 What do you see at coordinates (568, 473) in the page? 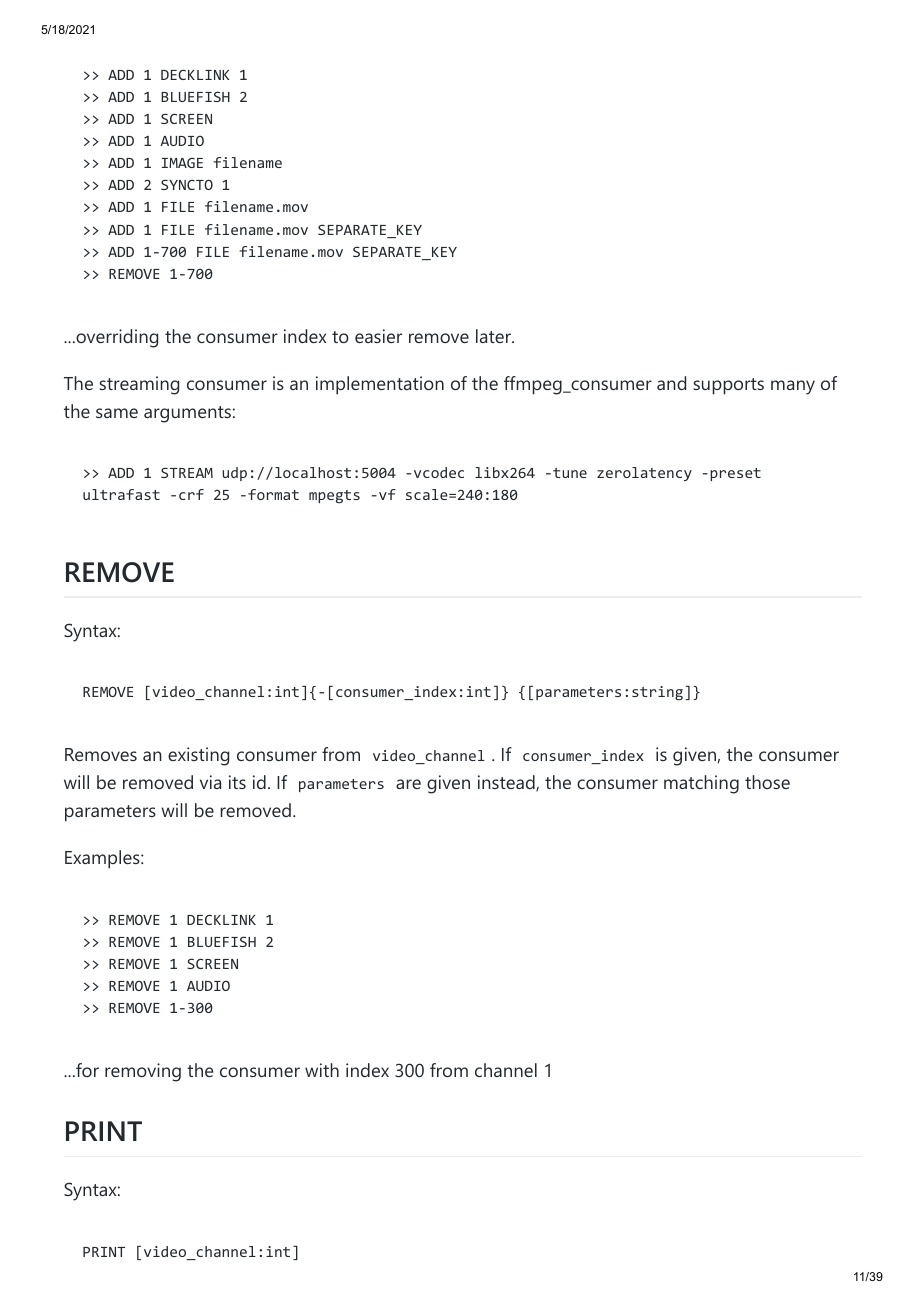
I see `tune` at bounding box center [568, 473].
